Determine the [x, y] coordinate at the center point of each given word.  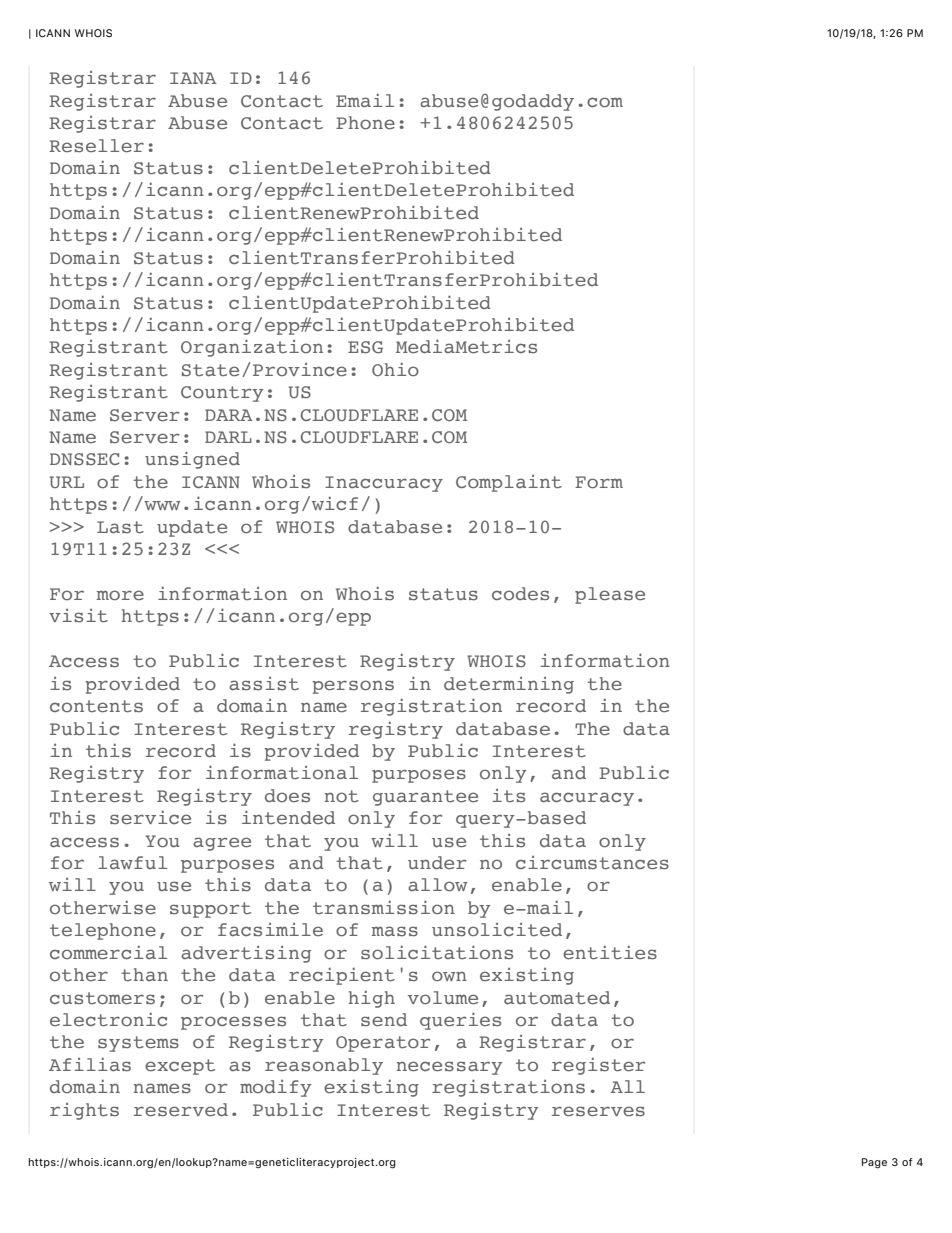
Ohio [395, 369]
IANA [193, 78]
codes [520, 594]
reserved [181, 1109]
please [610, 595]
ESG [365, 347]
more [120, 595]
